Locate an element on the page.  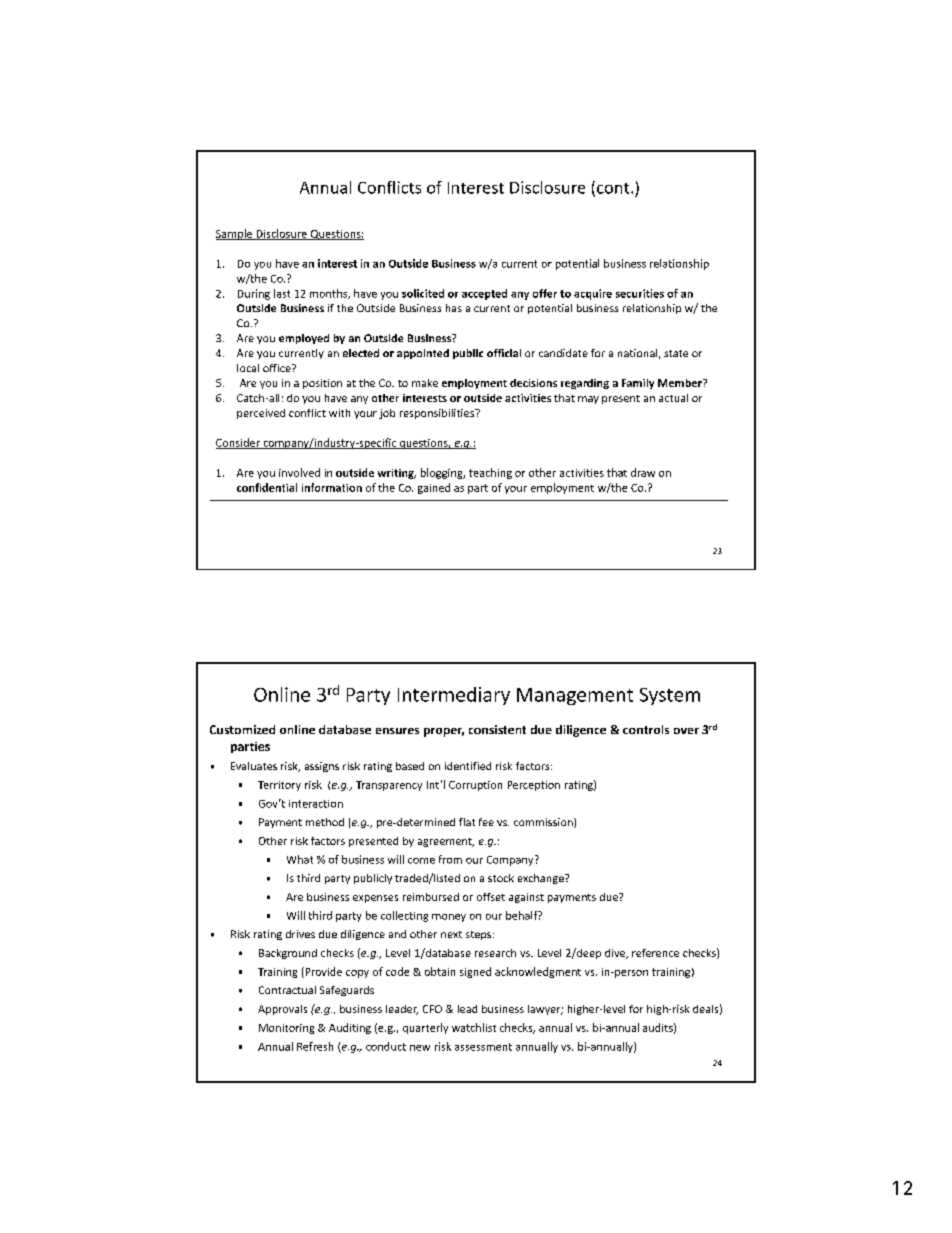
gained is located at coordinates (434, 488).
